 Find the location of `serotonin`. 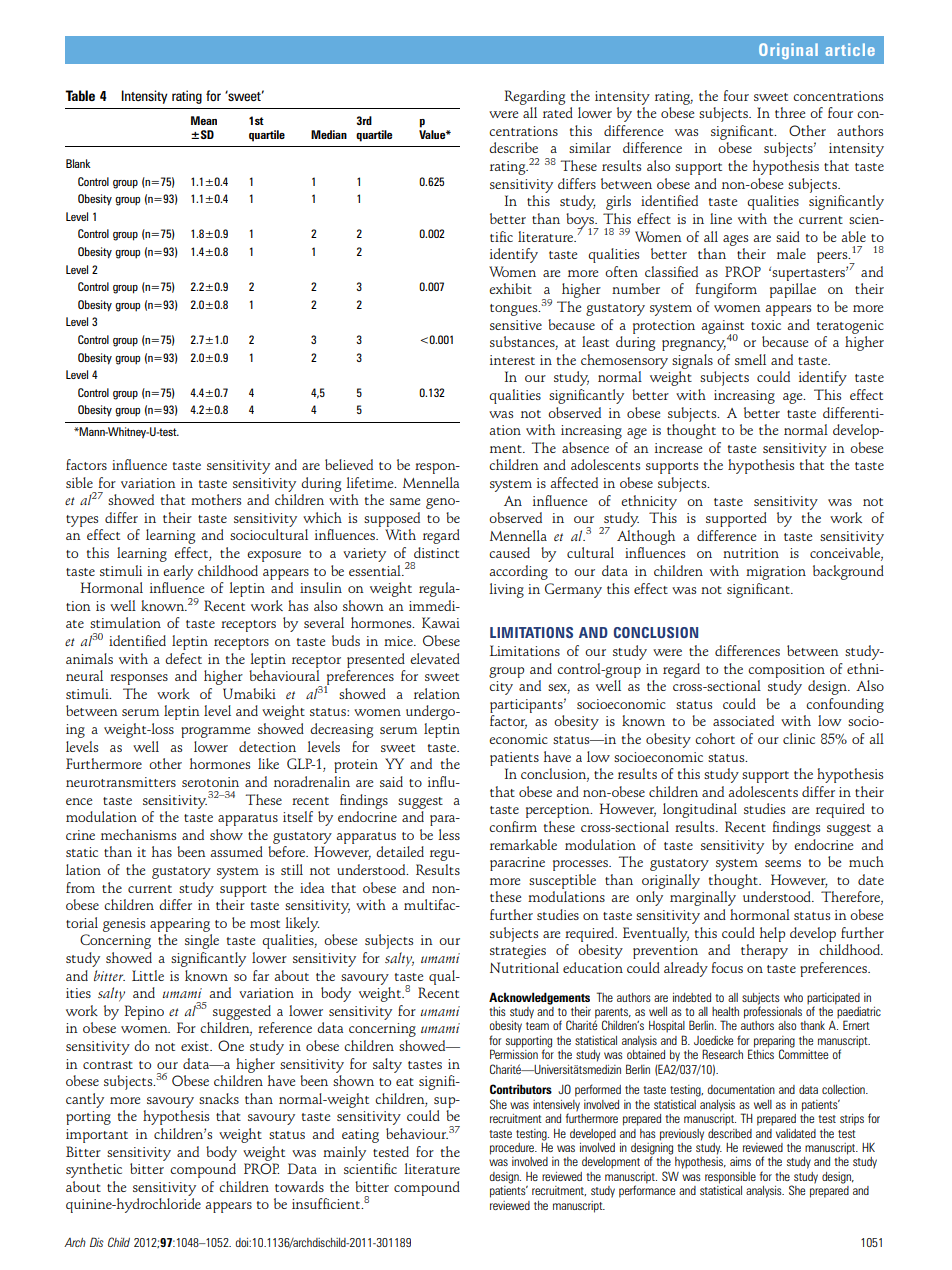

serotonin is located at coordinates (210, 782).
